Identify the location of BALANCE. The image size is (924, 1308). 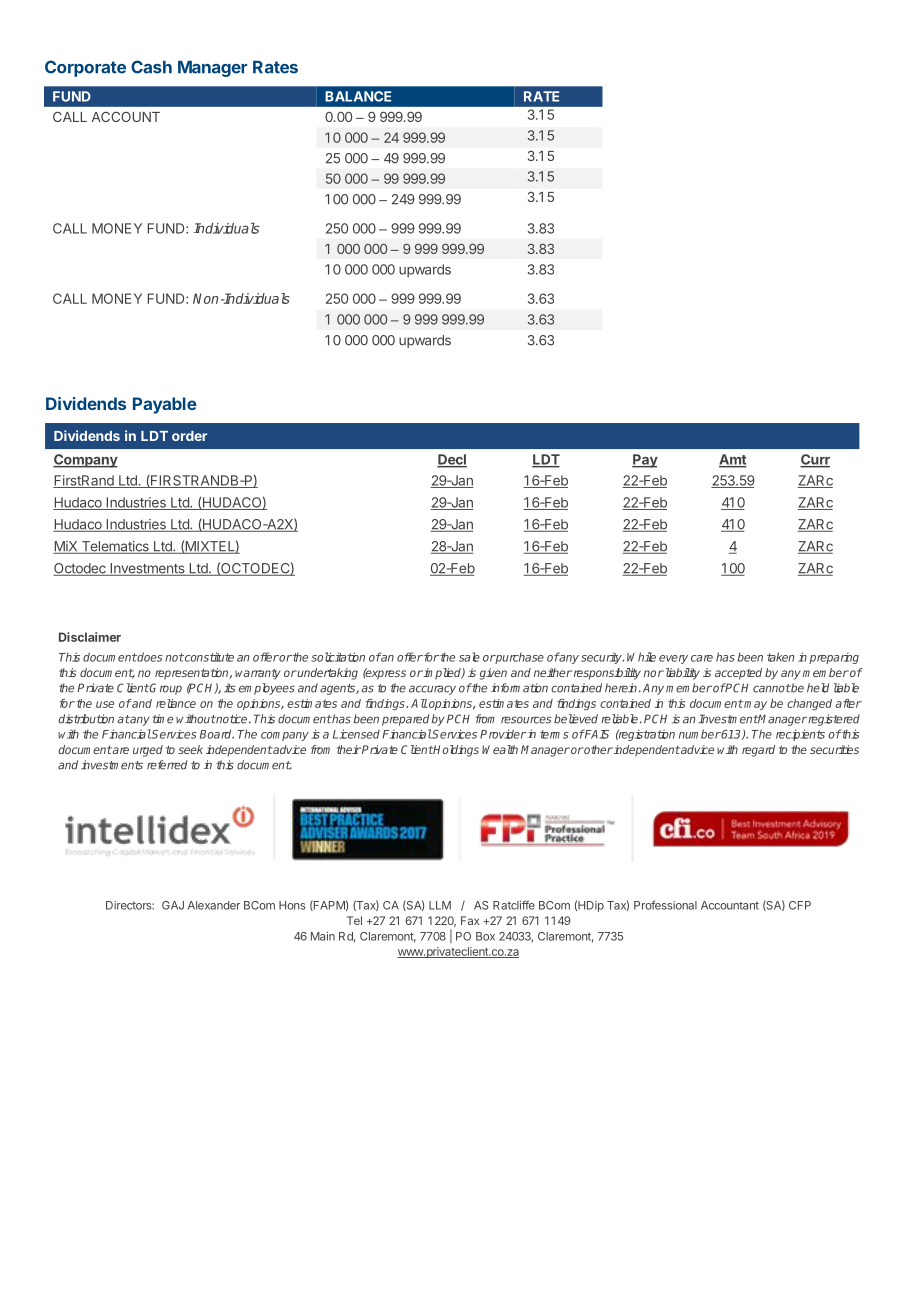
(358, 96).
